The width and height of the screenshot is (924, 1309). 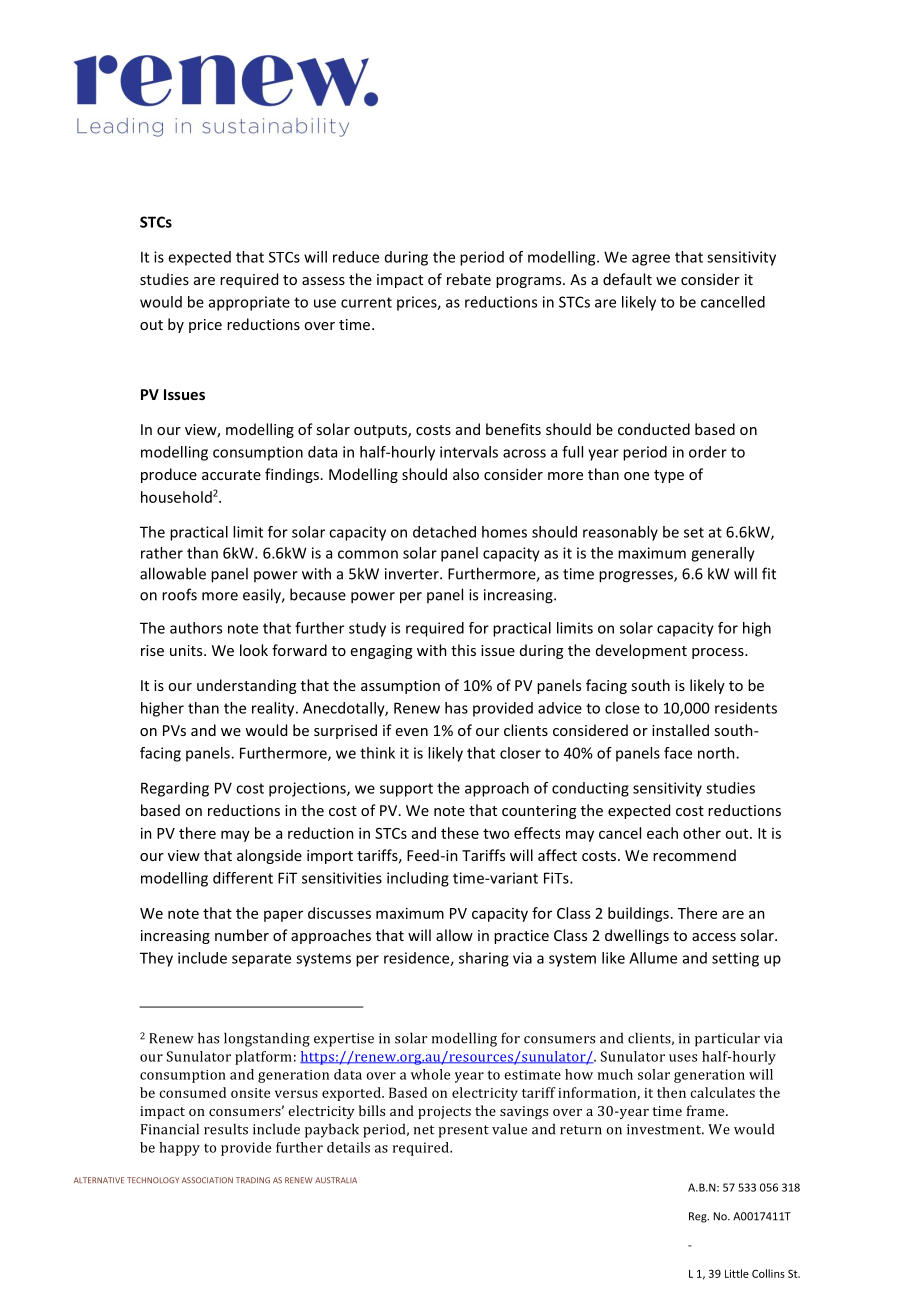 What do you see at coordinates (336, 1180) in the screenshot?
I see `AUSTRALIA` at bounding box center [336, 1180].
